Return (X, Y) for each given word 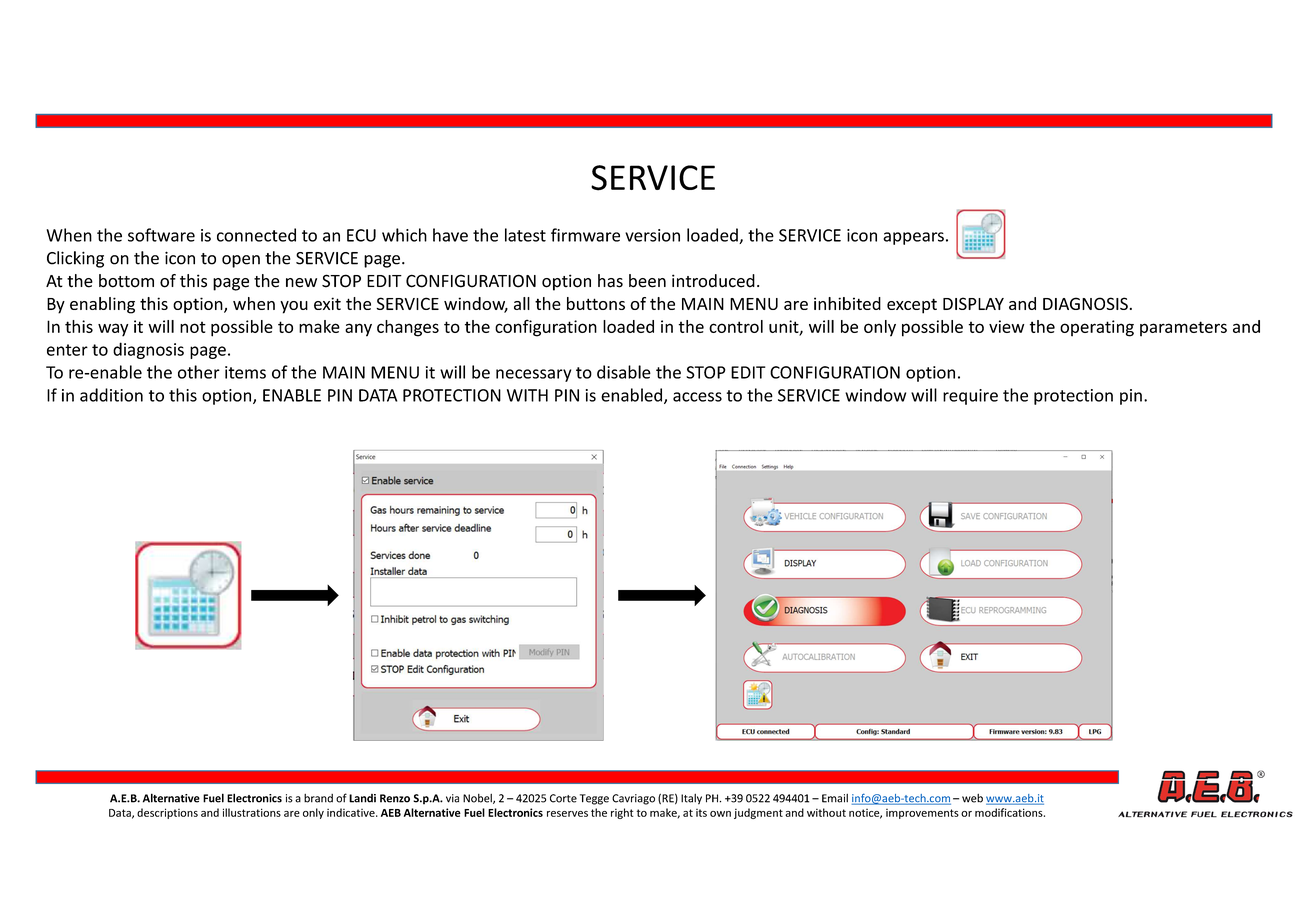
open (241, 261)
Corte (563, 798)
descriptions (167, 813)
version (652, 235)
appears (913, 238)
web (972, 798)
